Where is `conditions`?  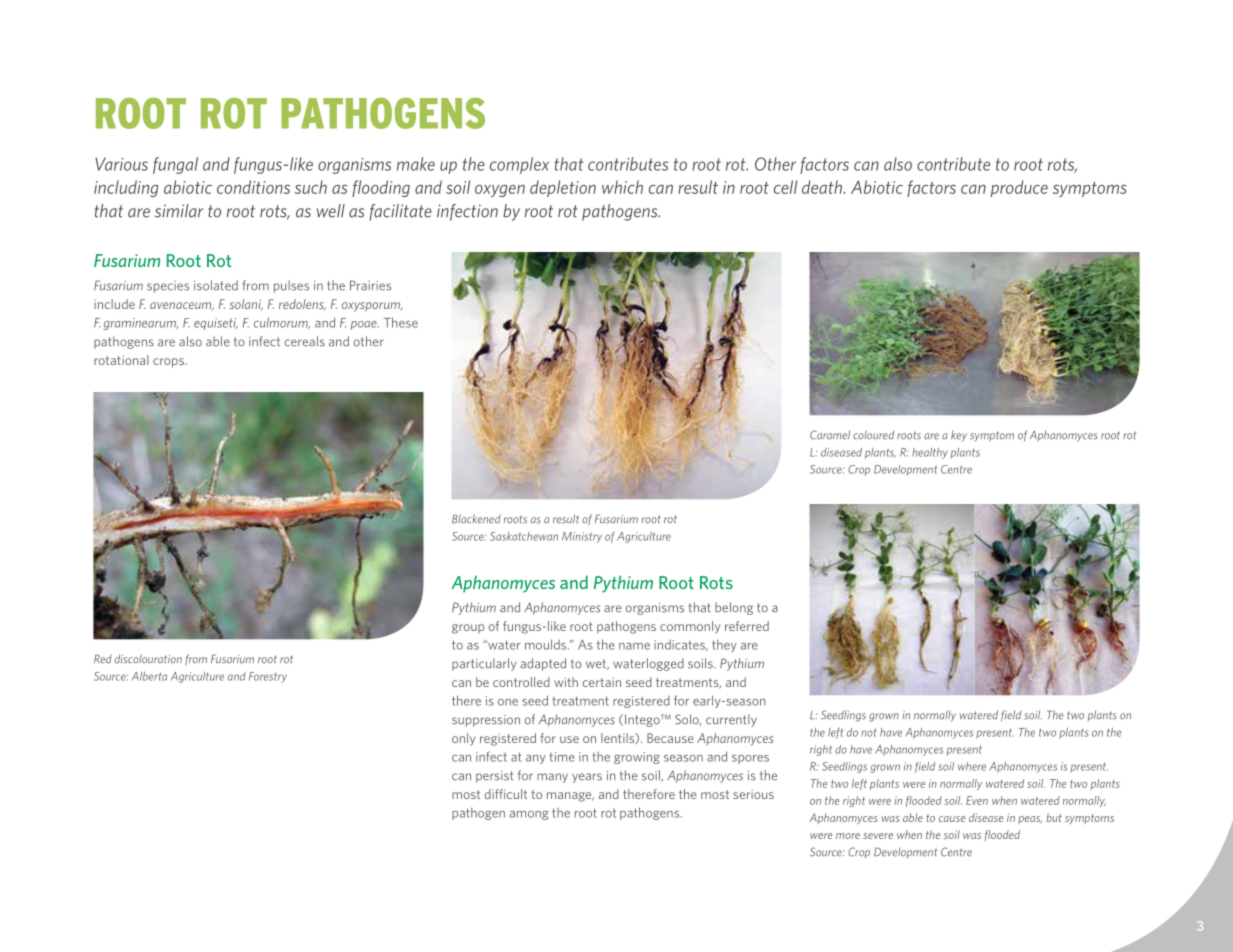
conditions is located at coordinates (253, 187).
